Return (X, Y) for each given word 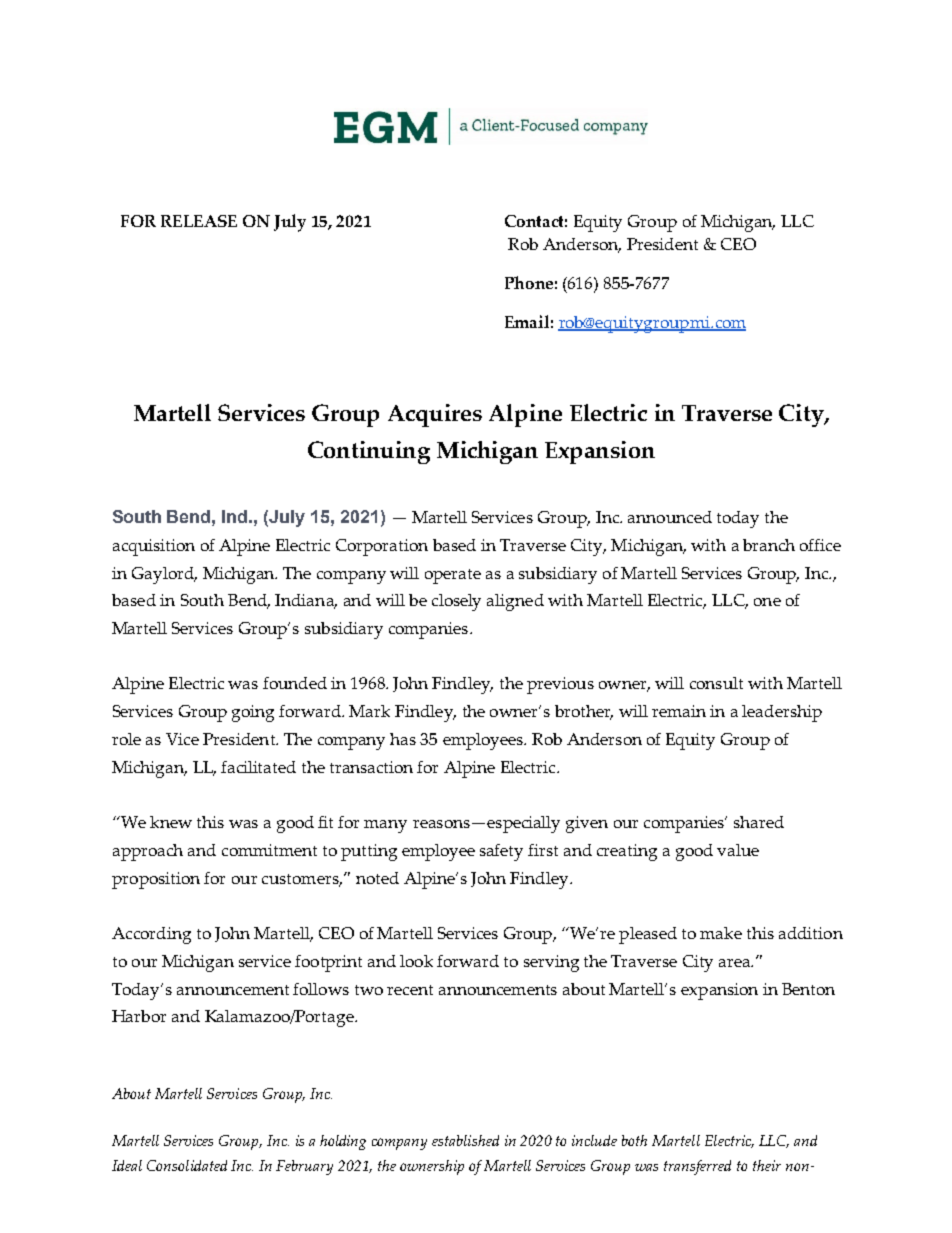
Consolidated (187, 1165)
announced (670, 517)
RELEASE (199, 221)
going (253, 713)
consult (716, 683)
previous (560, 685)
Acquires (435, 415)
